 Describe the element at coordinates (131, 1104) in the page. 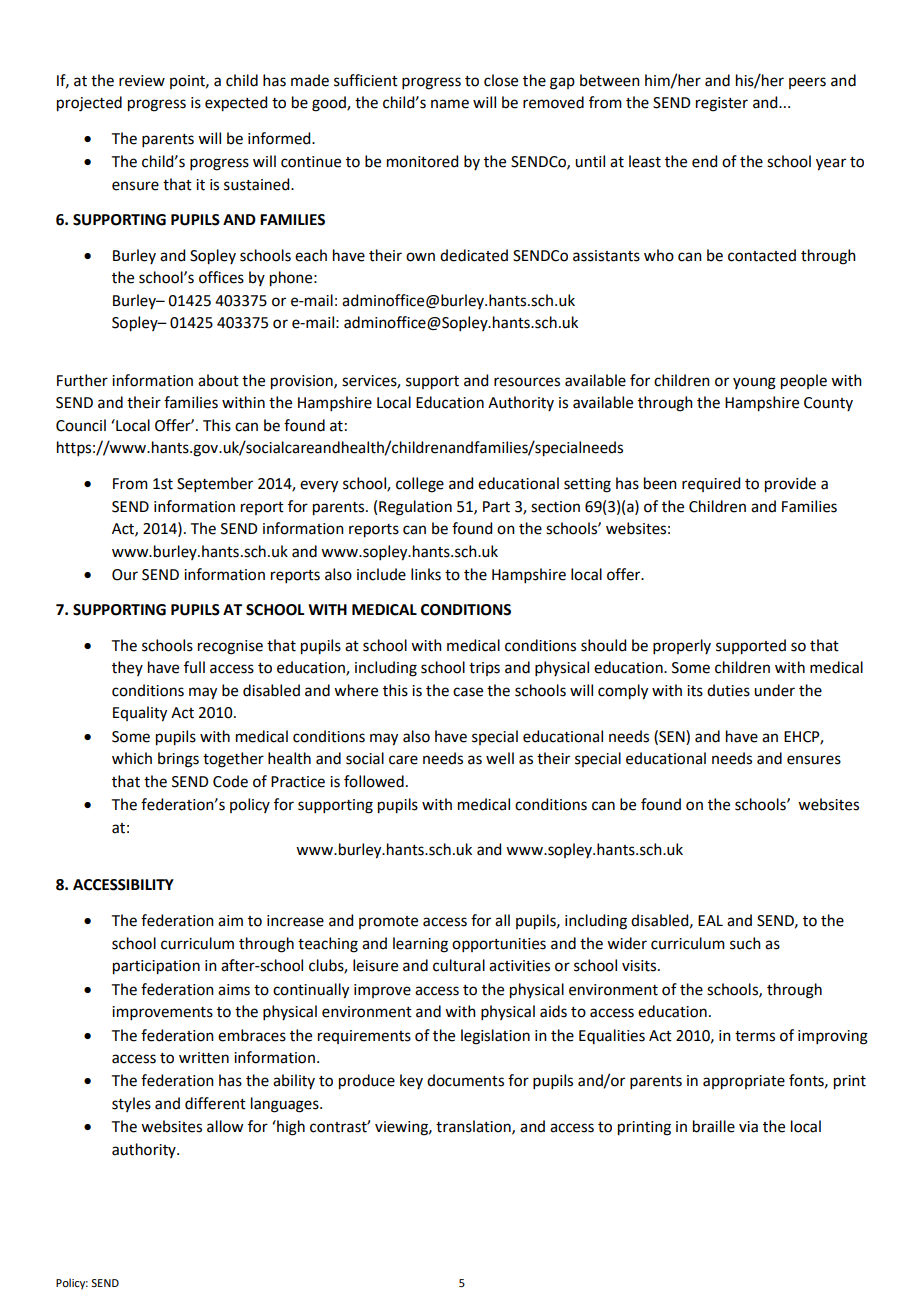

I see `styles` at that location.
